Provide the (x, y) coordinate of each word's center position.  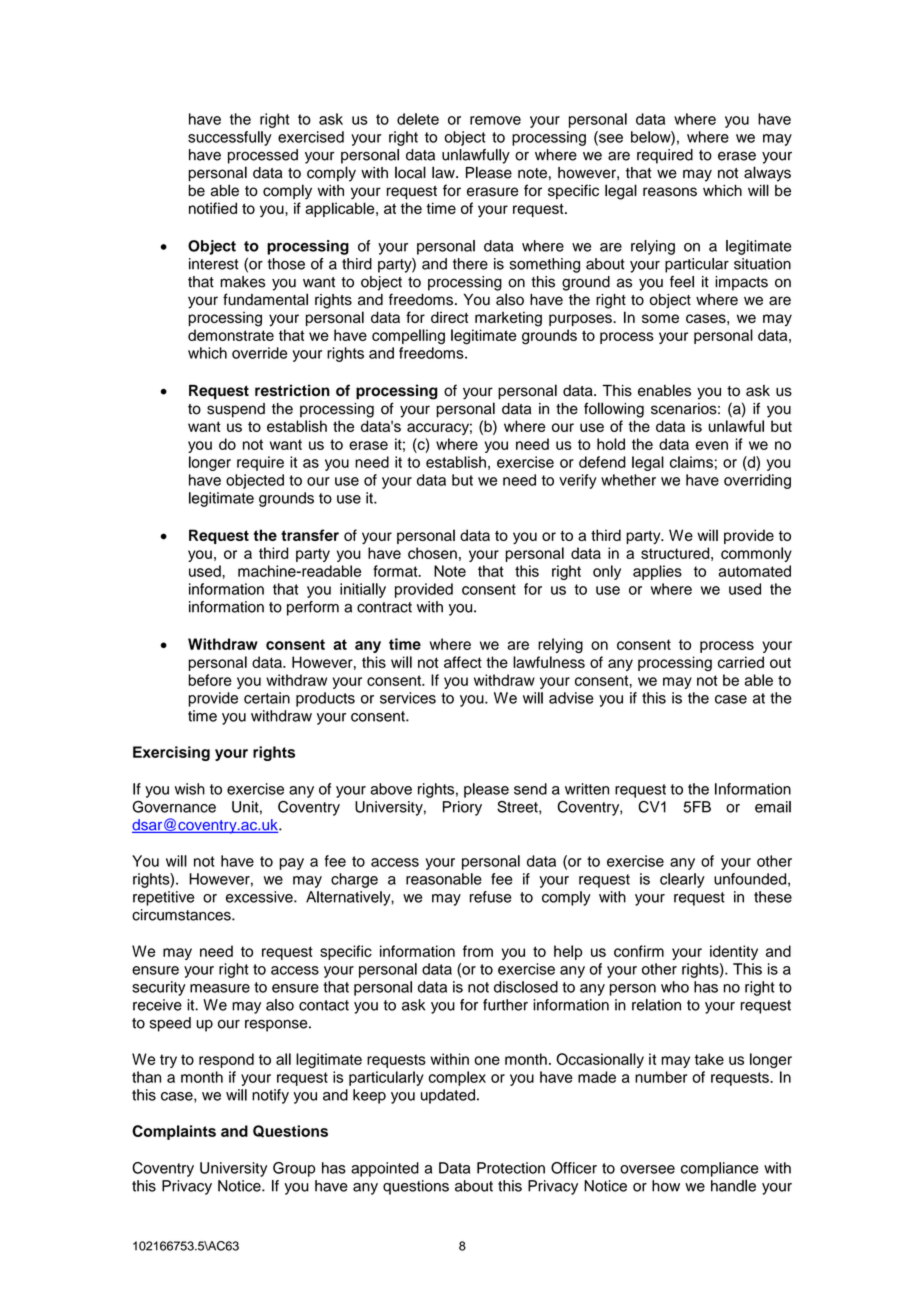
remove (495, 120)
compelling (408, 337)
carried (741, 662)
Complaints (174, 1132)
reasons (670, 192)
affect (463, 662)
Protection (511, 1168)
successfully (230, 138)
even (712, 445)
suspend (236, 410)
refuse (491, 897)
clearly (682, 880)
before (210, 680)
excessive (260, 897)
